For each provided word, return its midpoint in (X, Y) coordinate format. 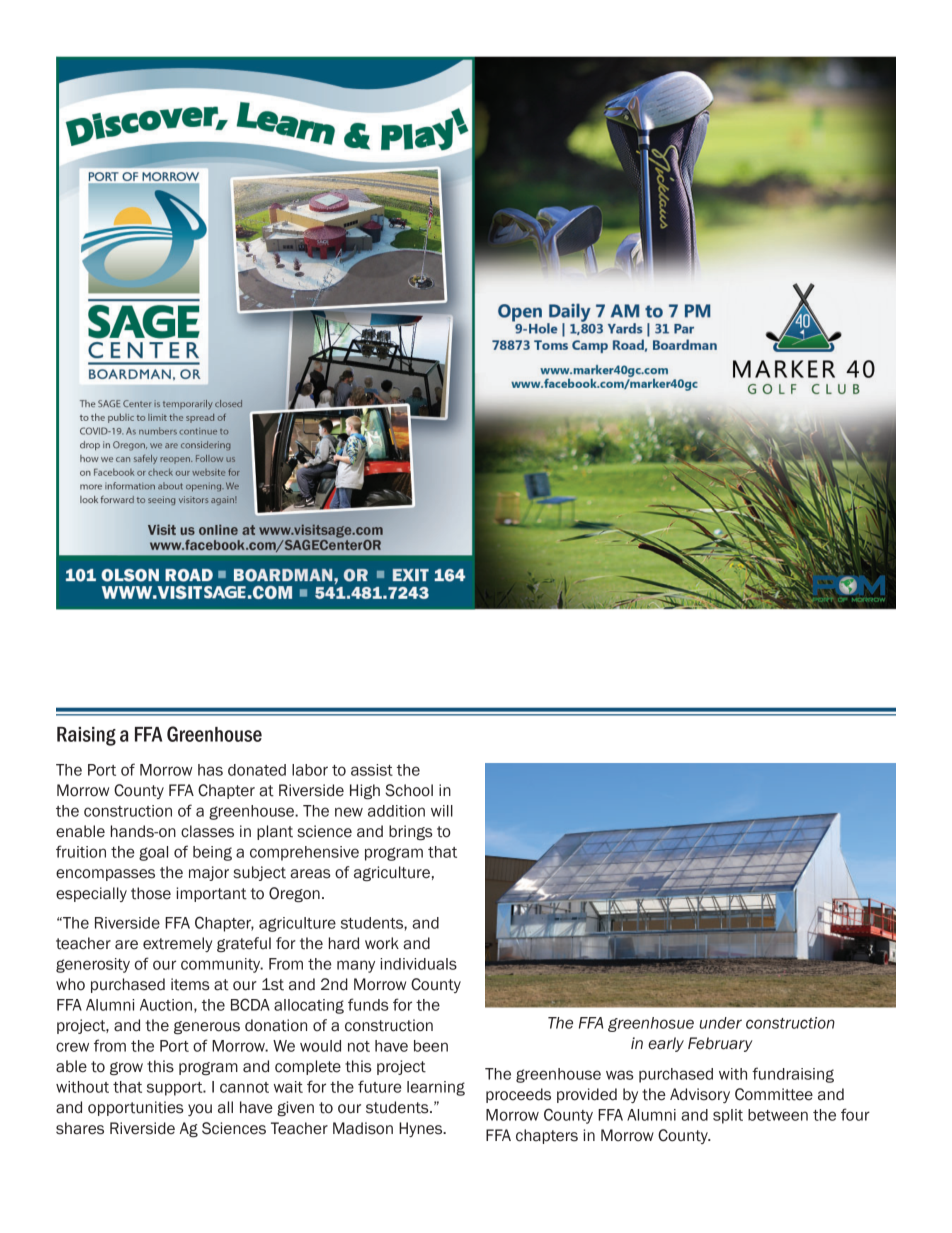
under (720, 1023)
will (442, 811)
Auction (166, 1005)
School (409, 790)
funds (368, 1004)
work (382, 943)
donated (257, 770)
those (151, 893)
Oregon (294, 895)
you (200, 1110)
